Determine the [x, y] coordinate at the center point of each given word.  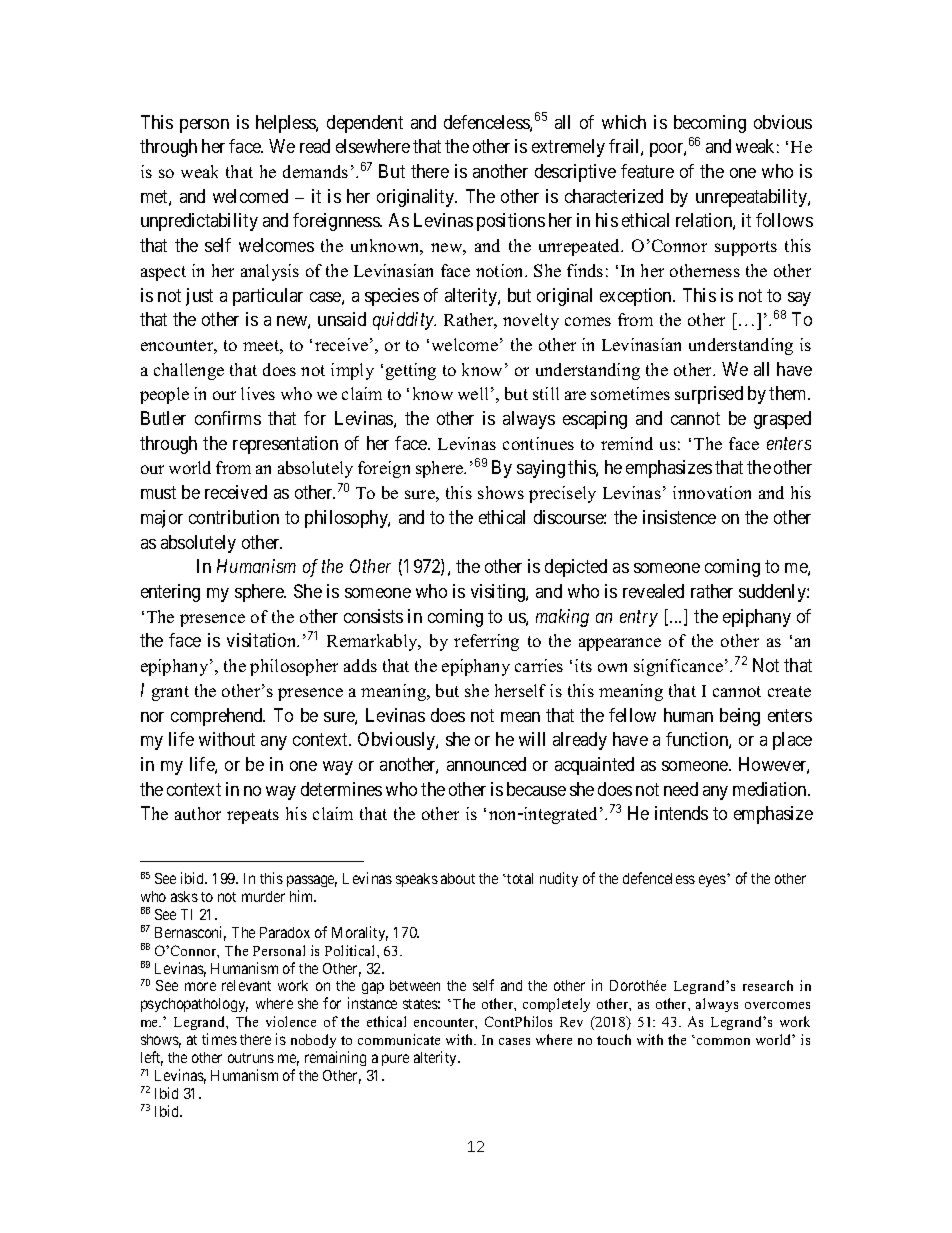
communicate [399, 1039]
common [723, 1041]
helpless [286, 124]
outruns [251, 1058]
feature [647, 171]
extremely [568, 148]
